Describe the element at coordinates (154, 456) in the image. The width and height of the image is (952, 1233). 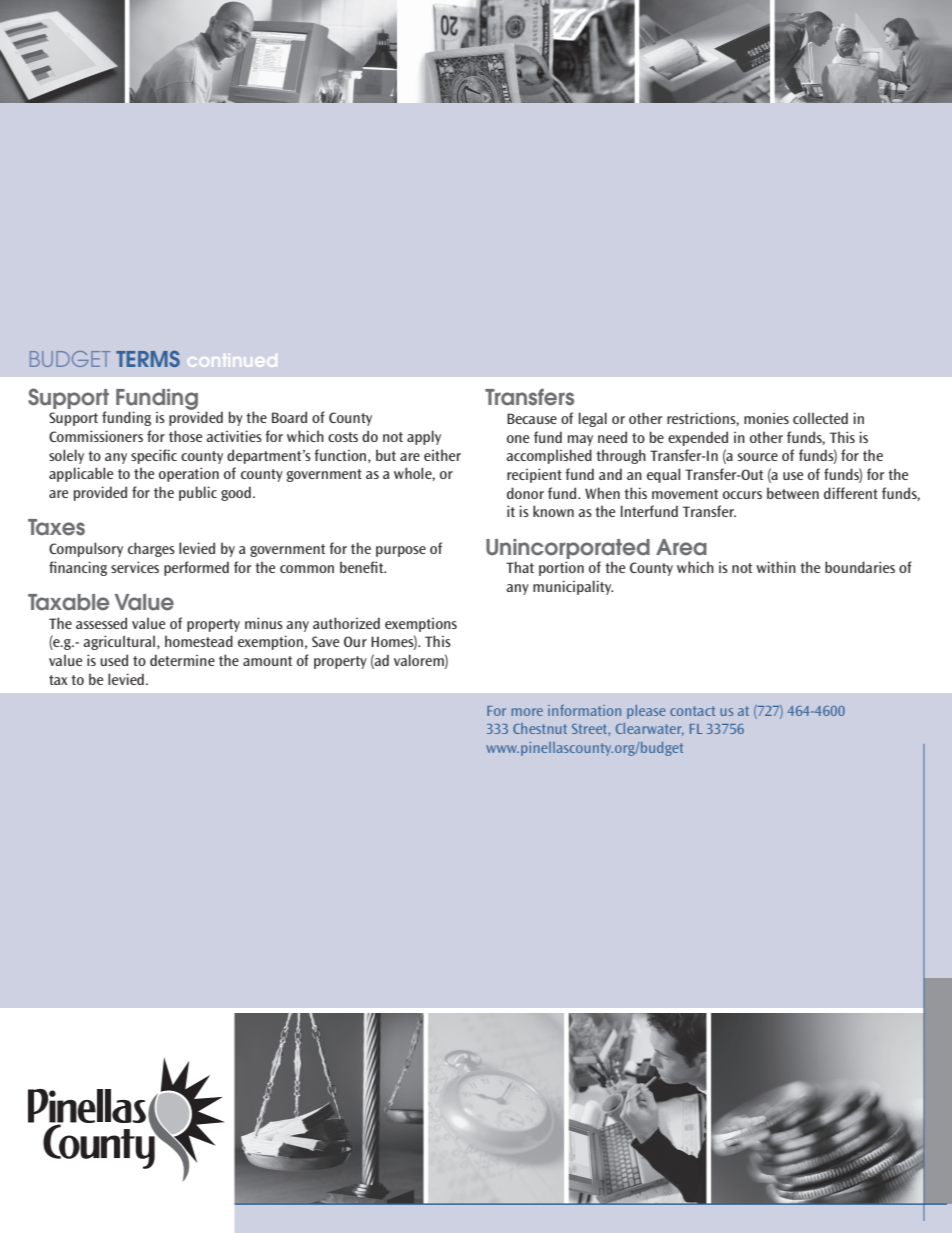
I see `specific` at that location.
